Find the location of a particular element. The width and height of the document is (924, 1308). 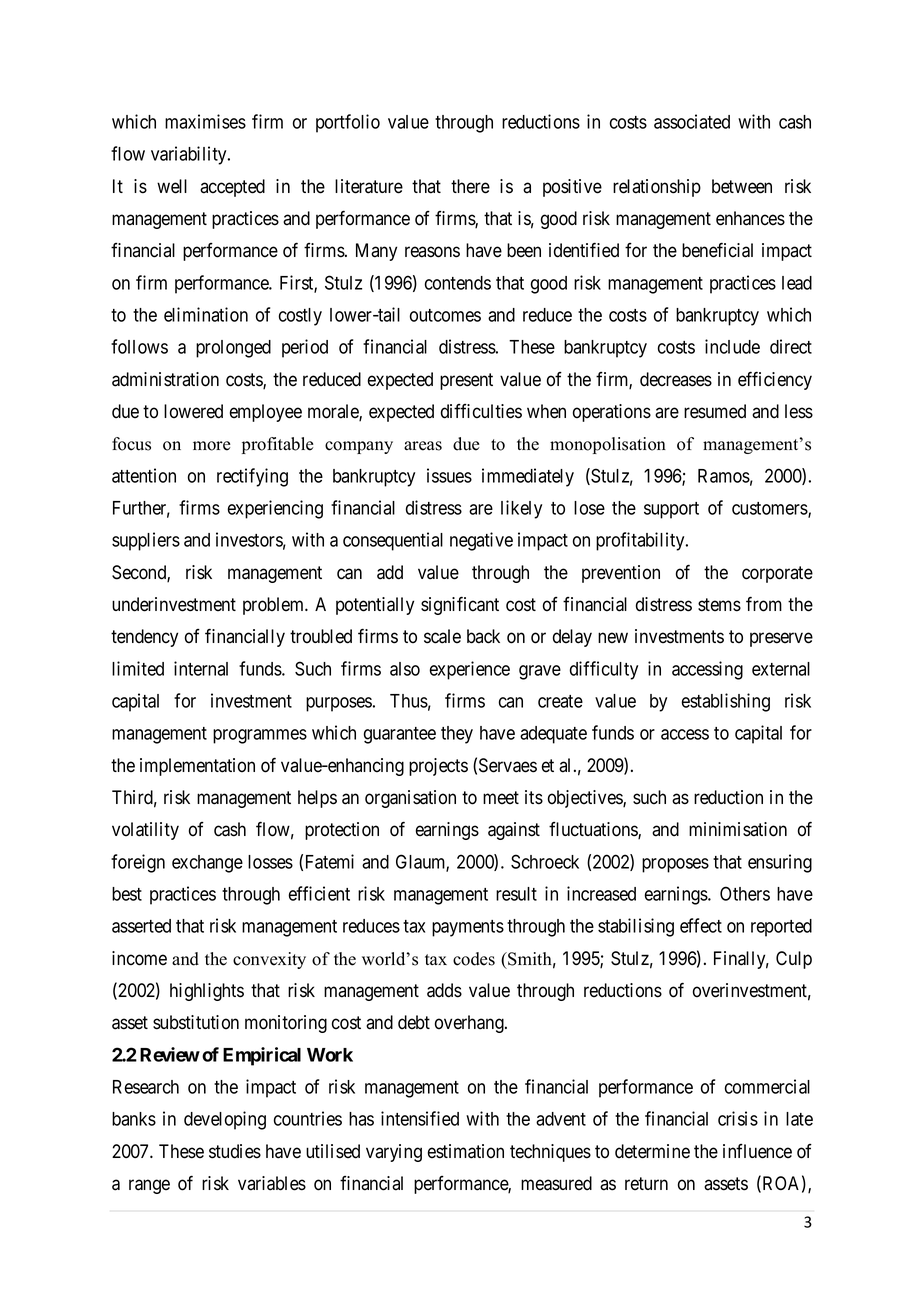

support is located at coordinates (671, 510).
